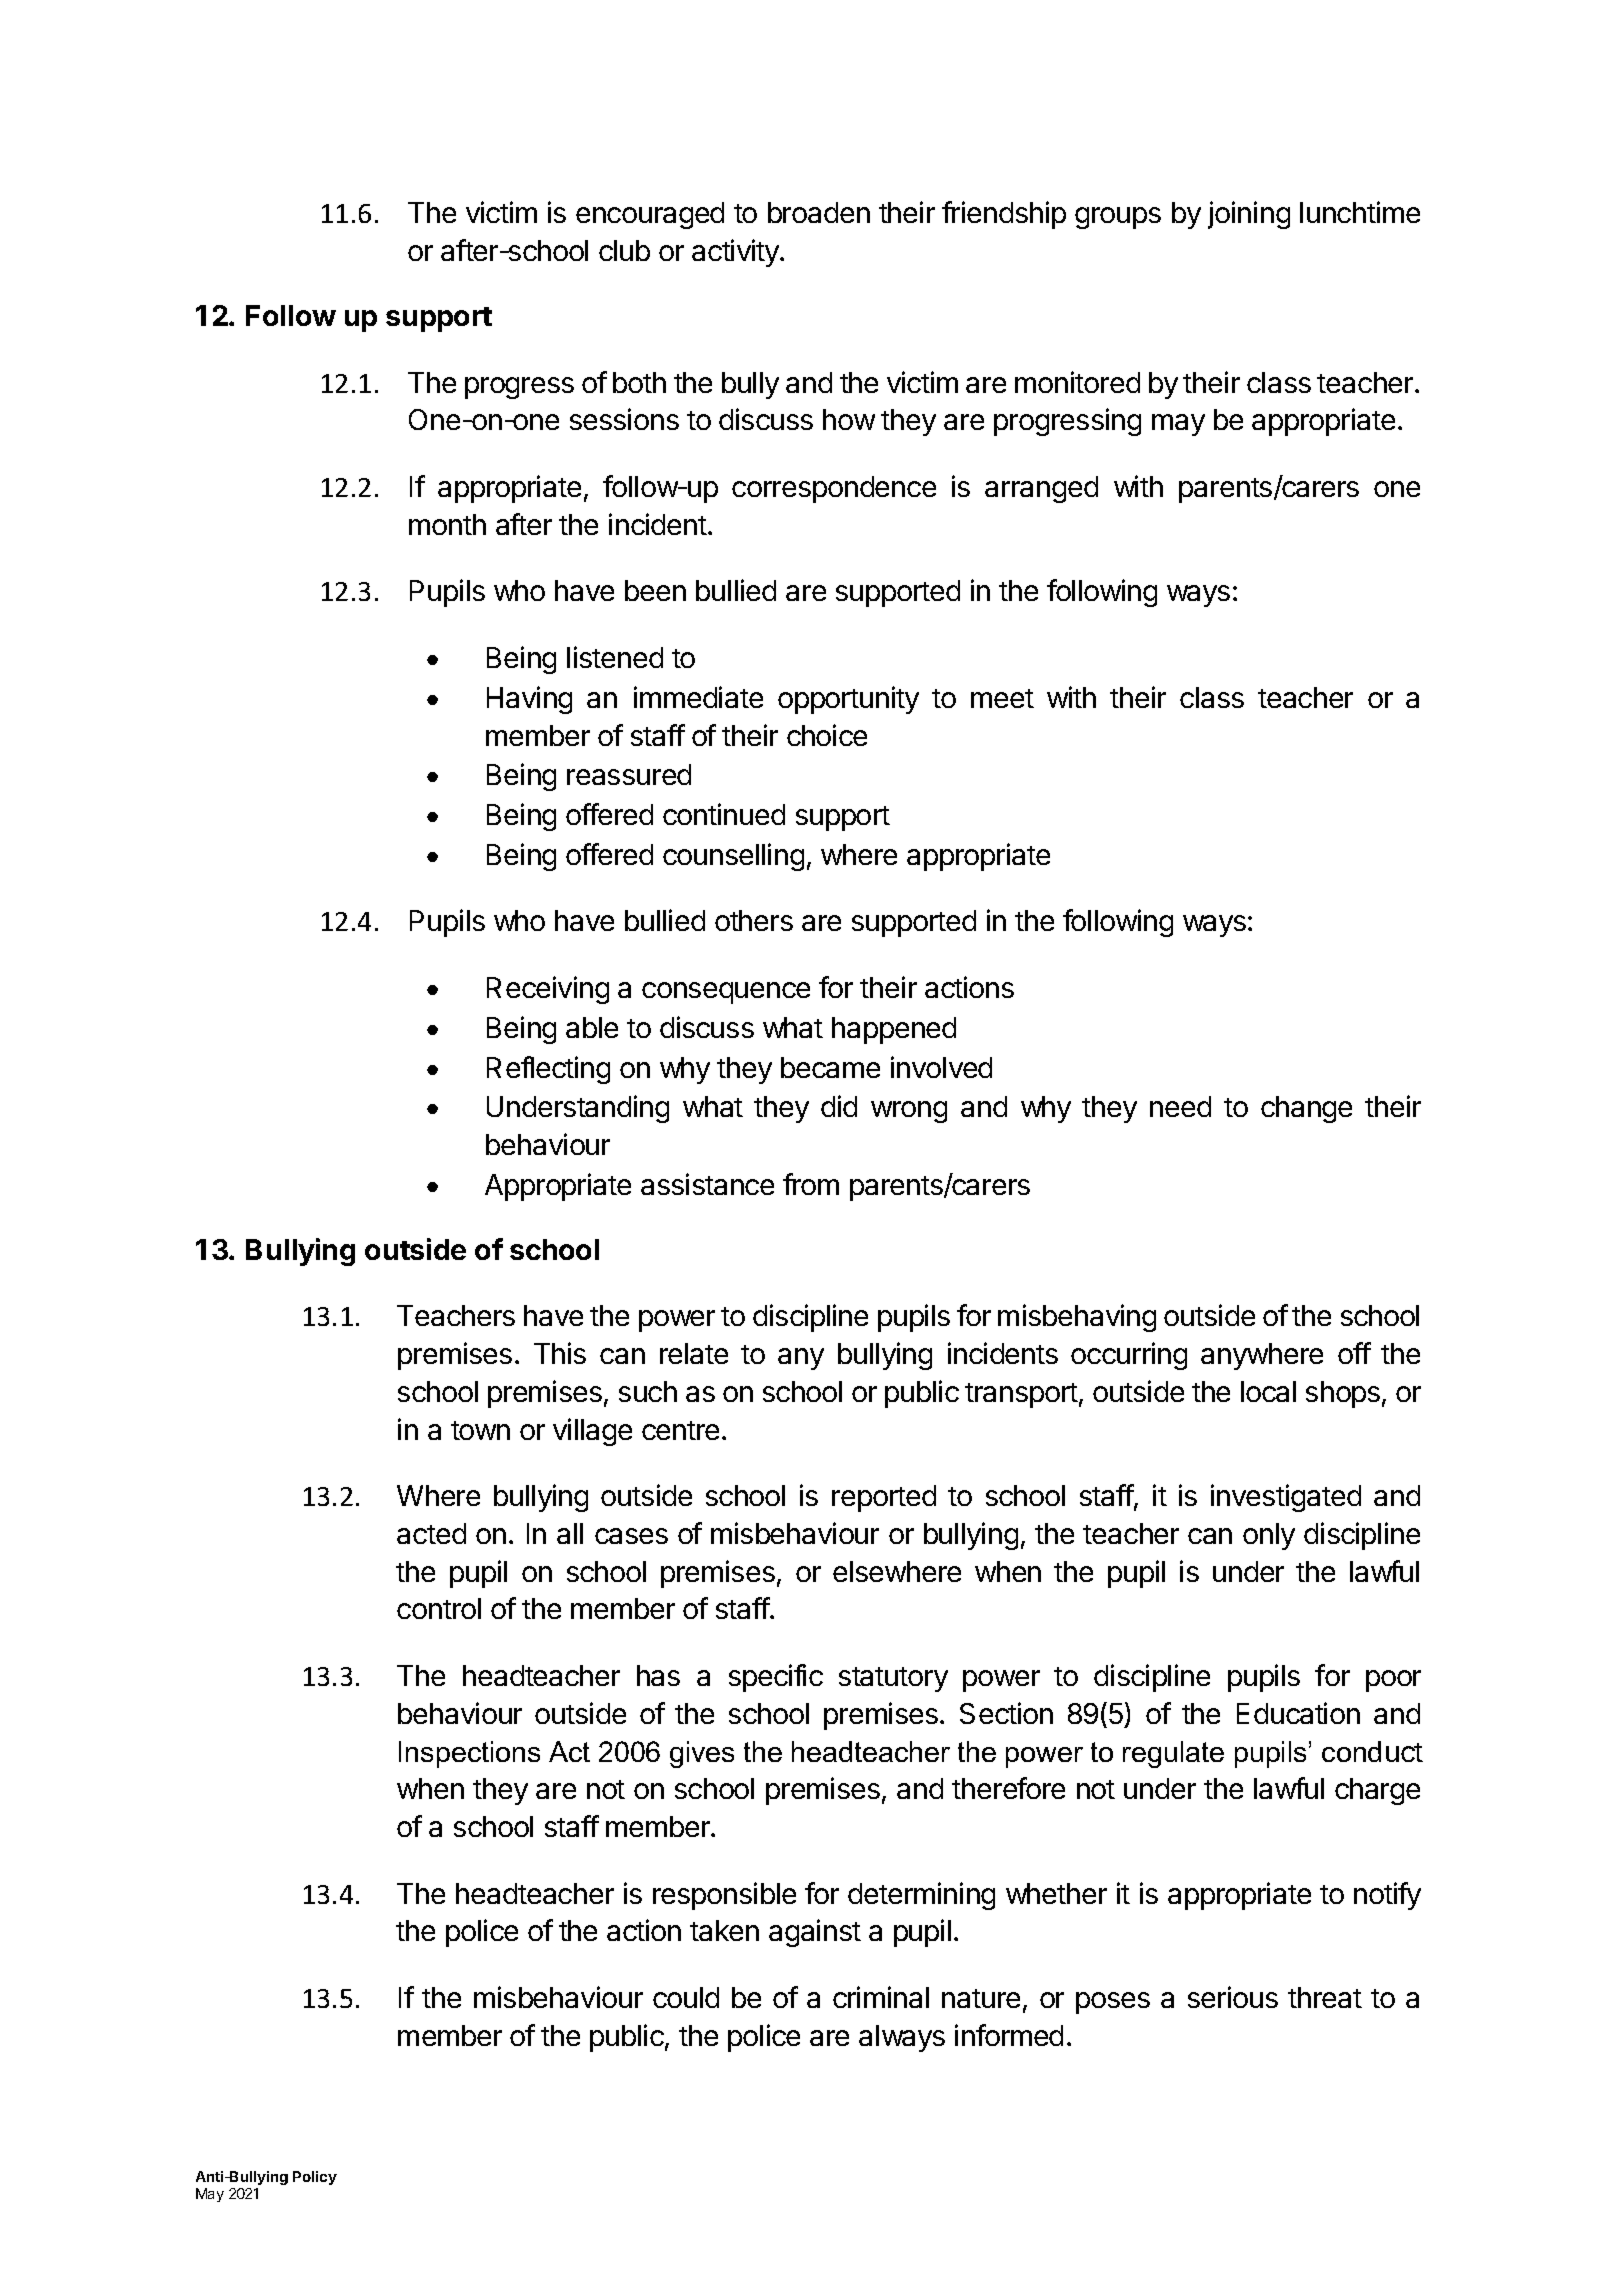 The height and width of the screenshot is (2289, 1617). Describe the element at coordinates (548, 1070) in the screenshot. I see `Reflecting` at that location.
